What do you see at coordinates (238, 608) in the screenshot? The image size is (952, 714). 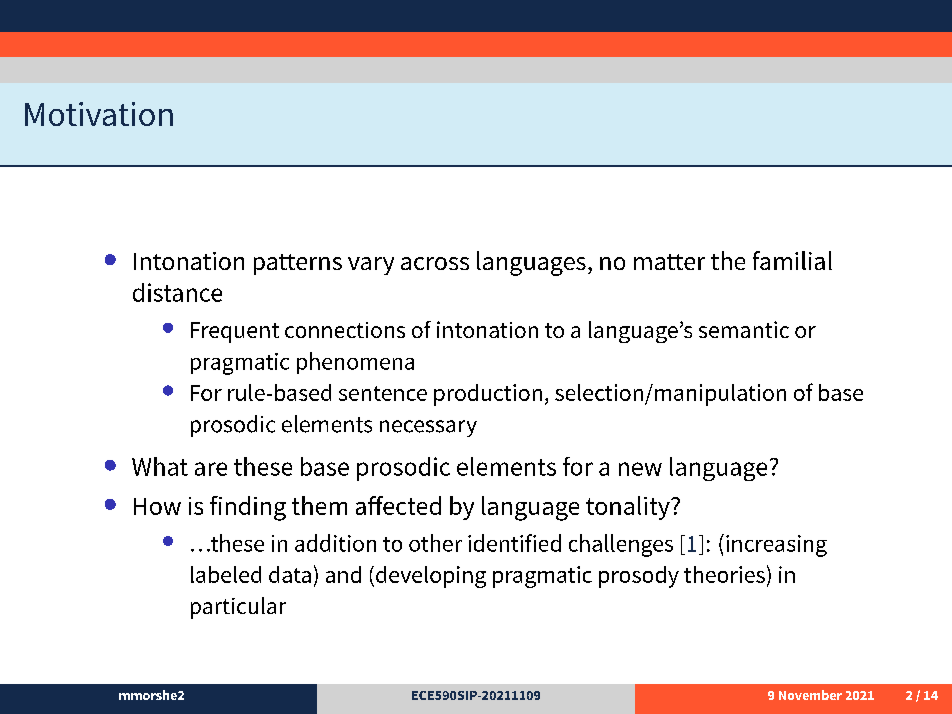 I see `particular` at bounding box center [238, 608].
